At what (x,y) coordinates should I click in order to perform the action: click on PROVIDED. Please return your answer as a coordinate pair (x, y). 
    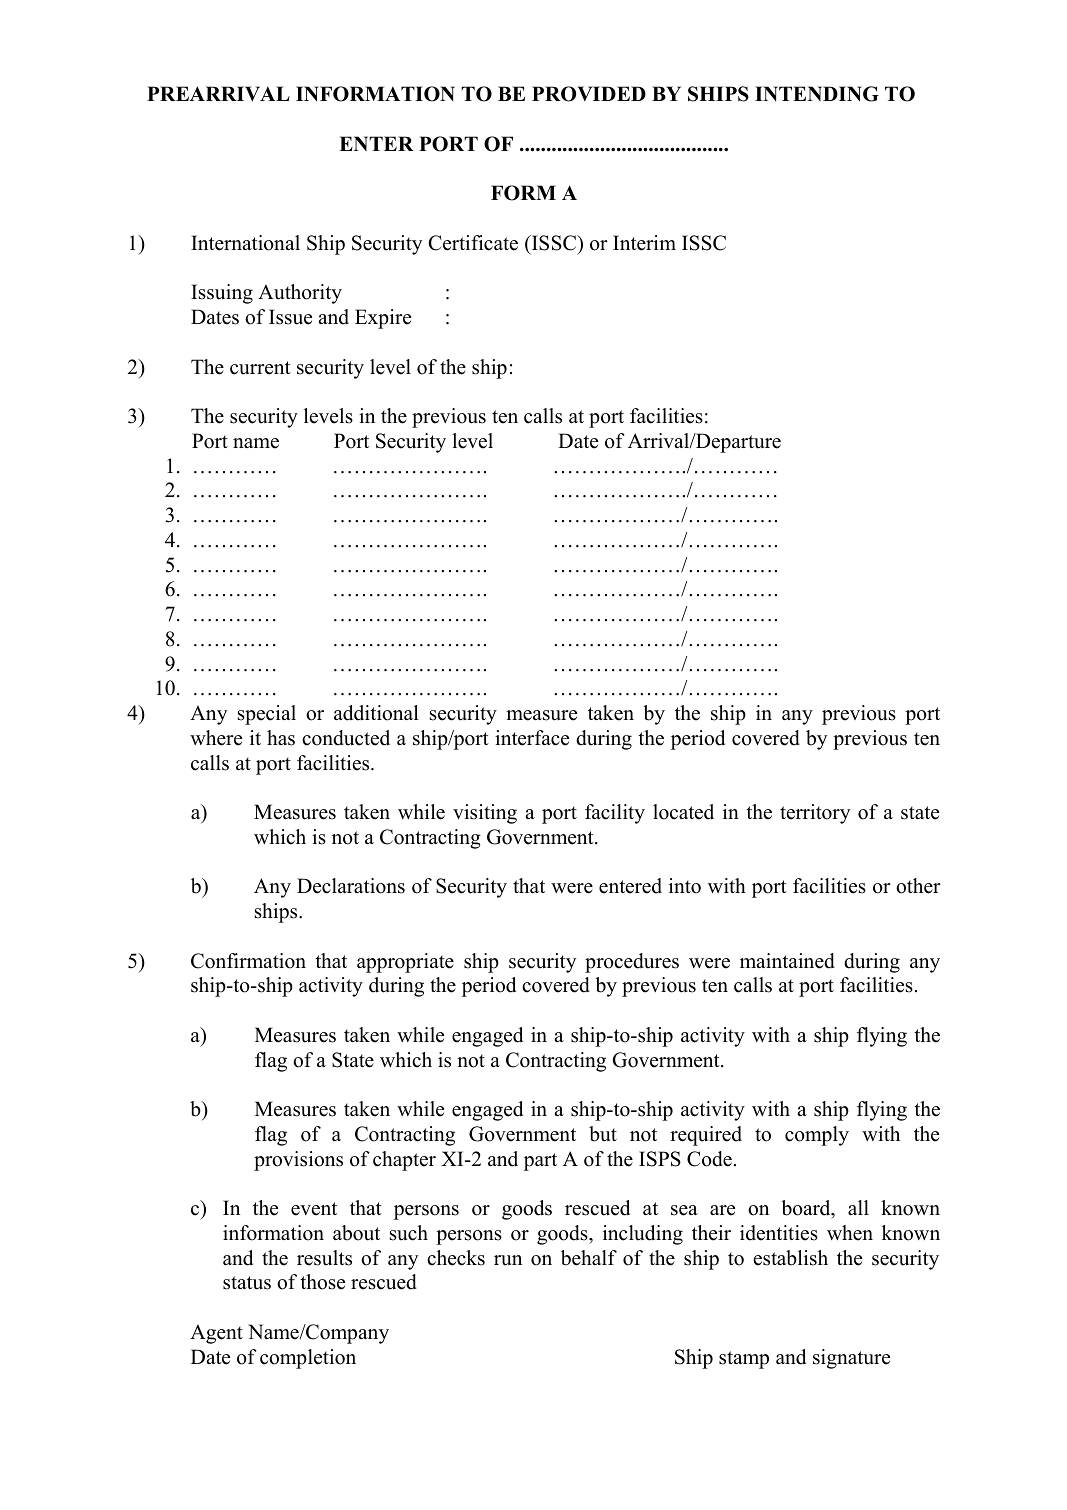
    Looking at the image, I should click on (589, 94).
